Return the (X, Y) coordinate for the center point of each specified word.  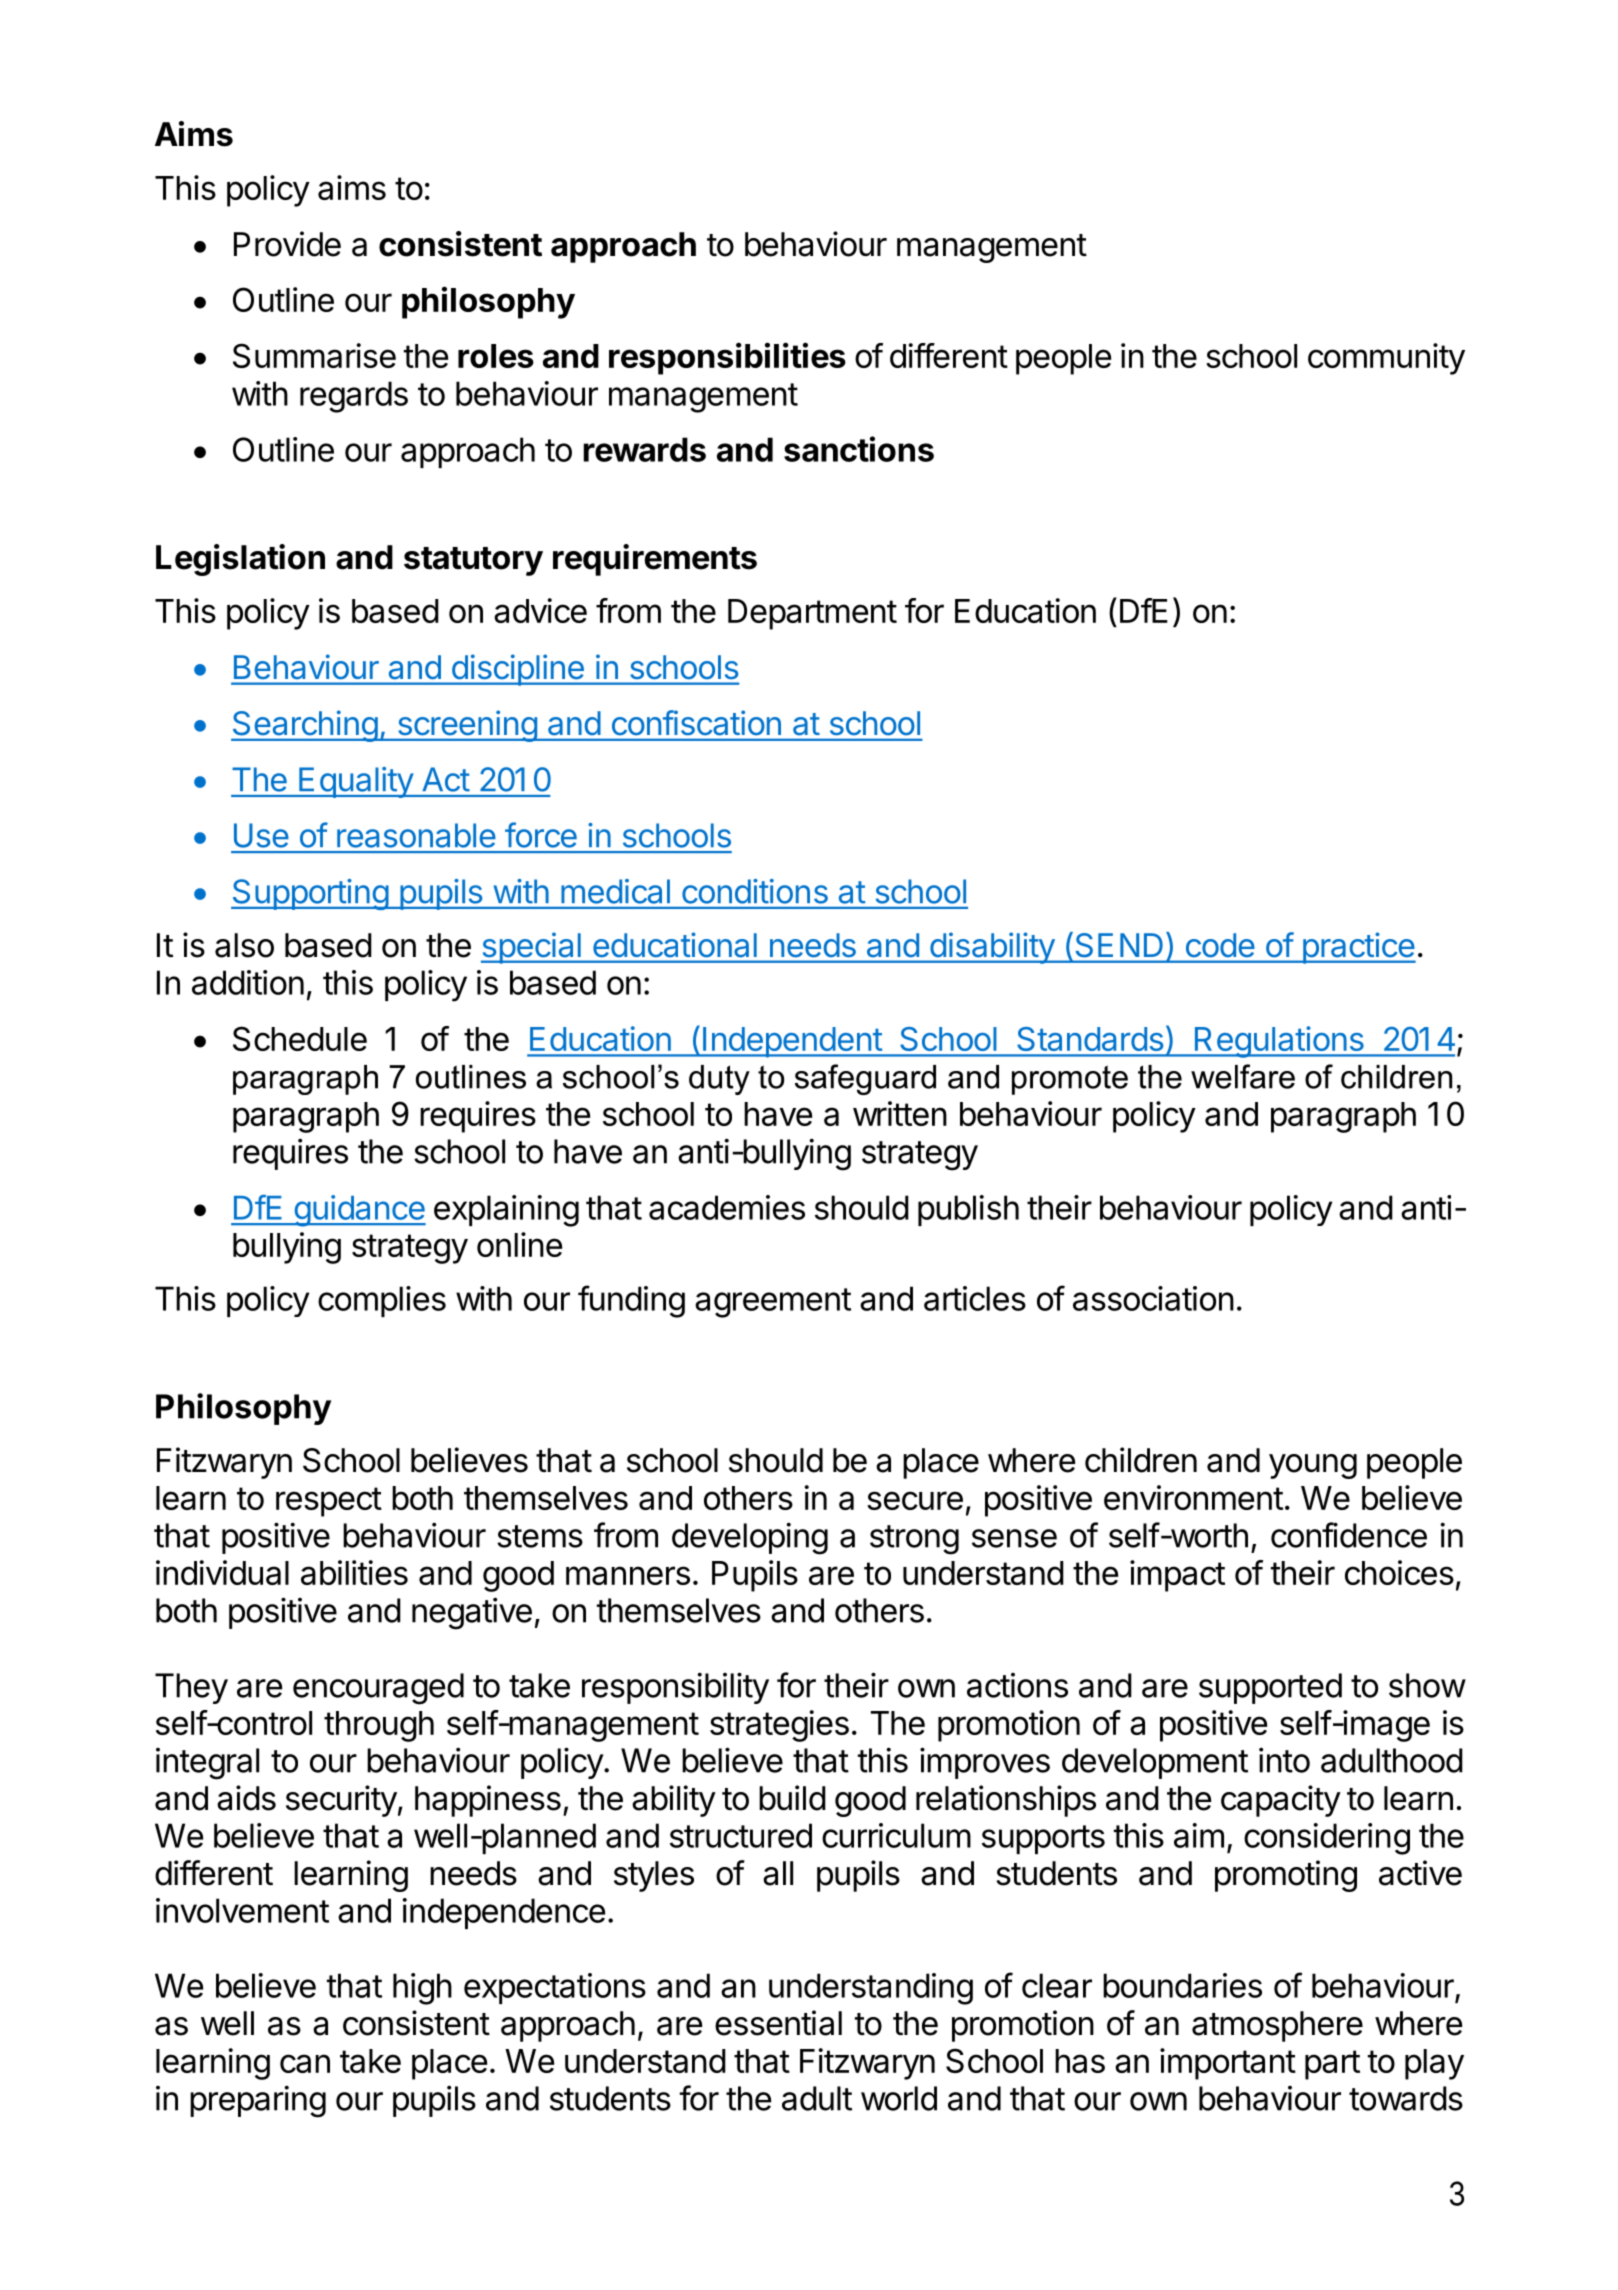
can (305, 2063)
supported (1270, 1688)
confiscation (696, 722)
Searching (305, 726)
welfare (1243, 1076)
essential (778, 2023)
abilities (354, 1572)
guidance (359, 1211)
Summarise (314, 355)
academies (727, 1207)
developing (750, 1538)
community (1386, 359)
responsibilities (727, 358)
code (1220, 945)
